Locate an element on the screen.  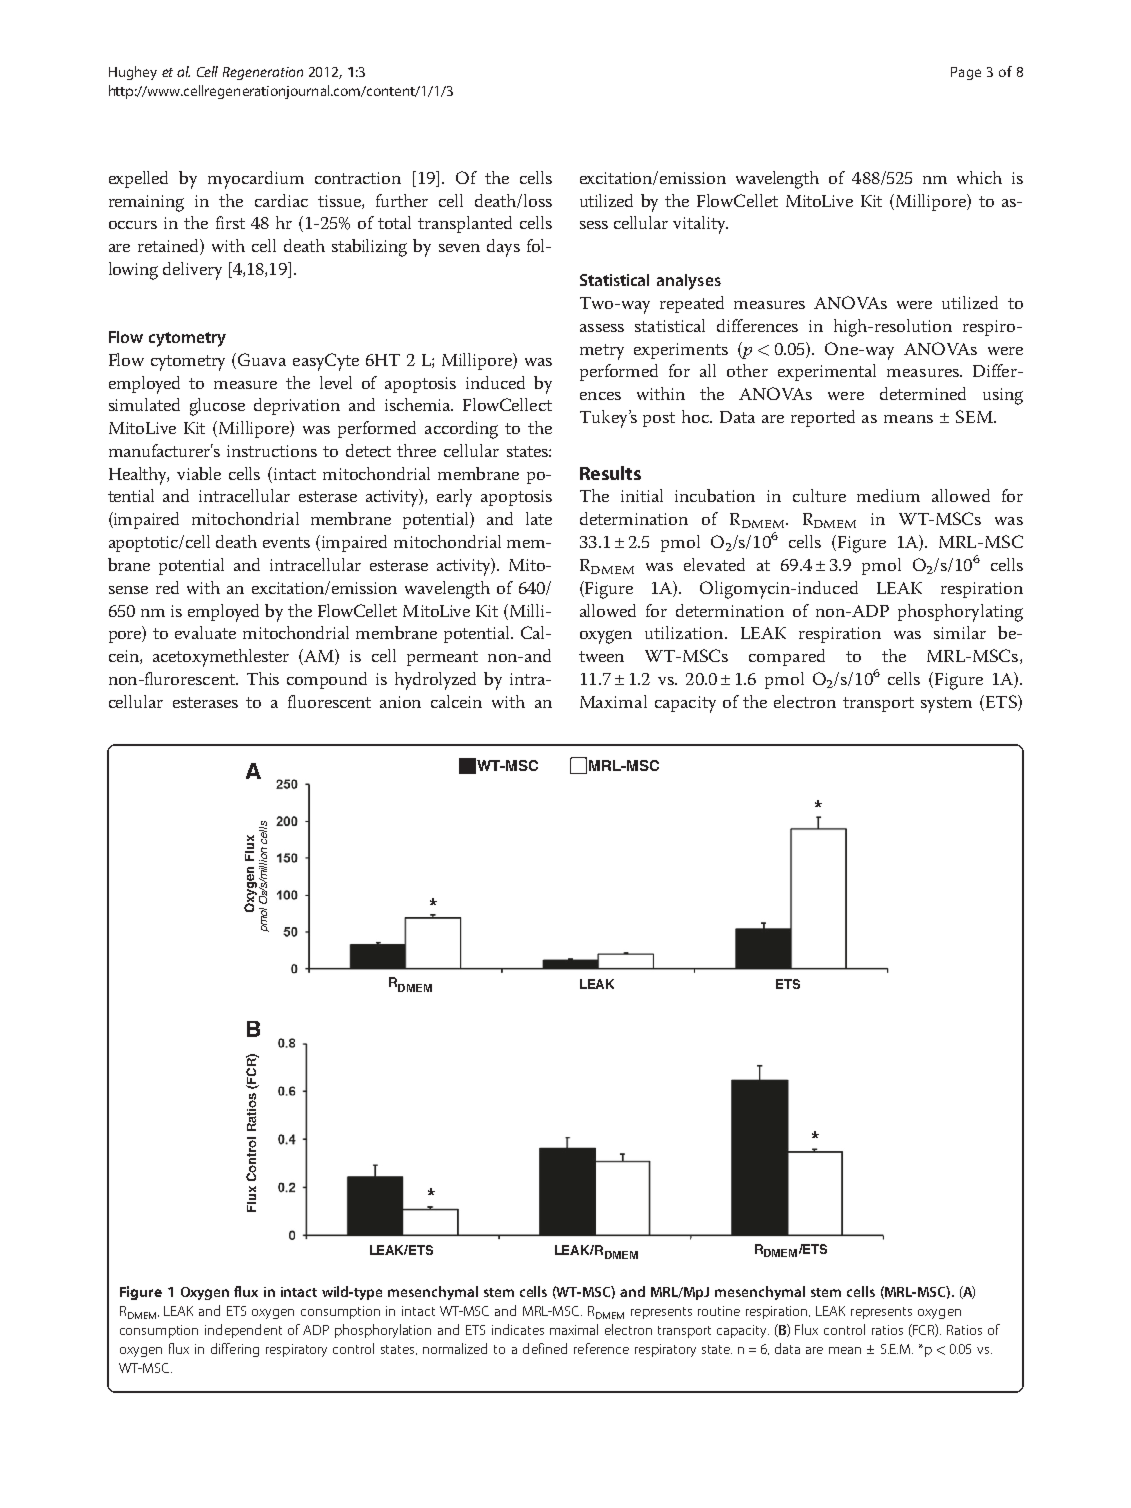
glucose is located at coordinates (217, 407).
